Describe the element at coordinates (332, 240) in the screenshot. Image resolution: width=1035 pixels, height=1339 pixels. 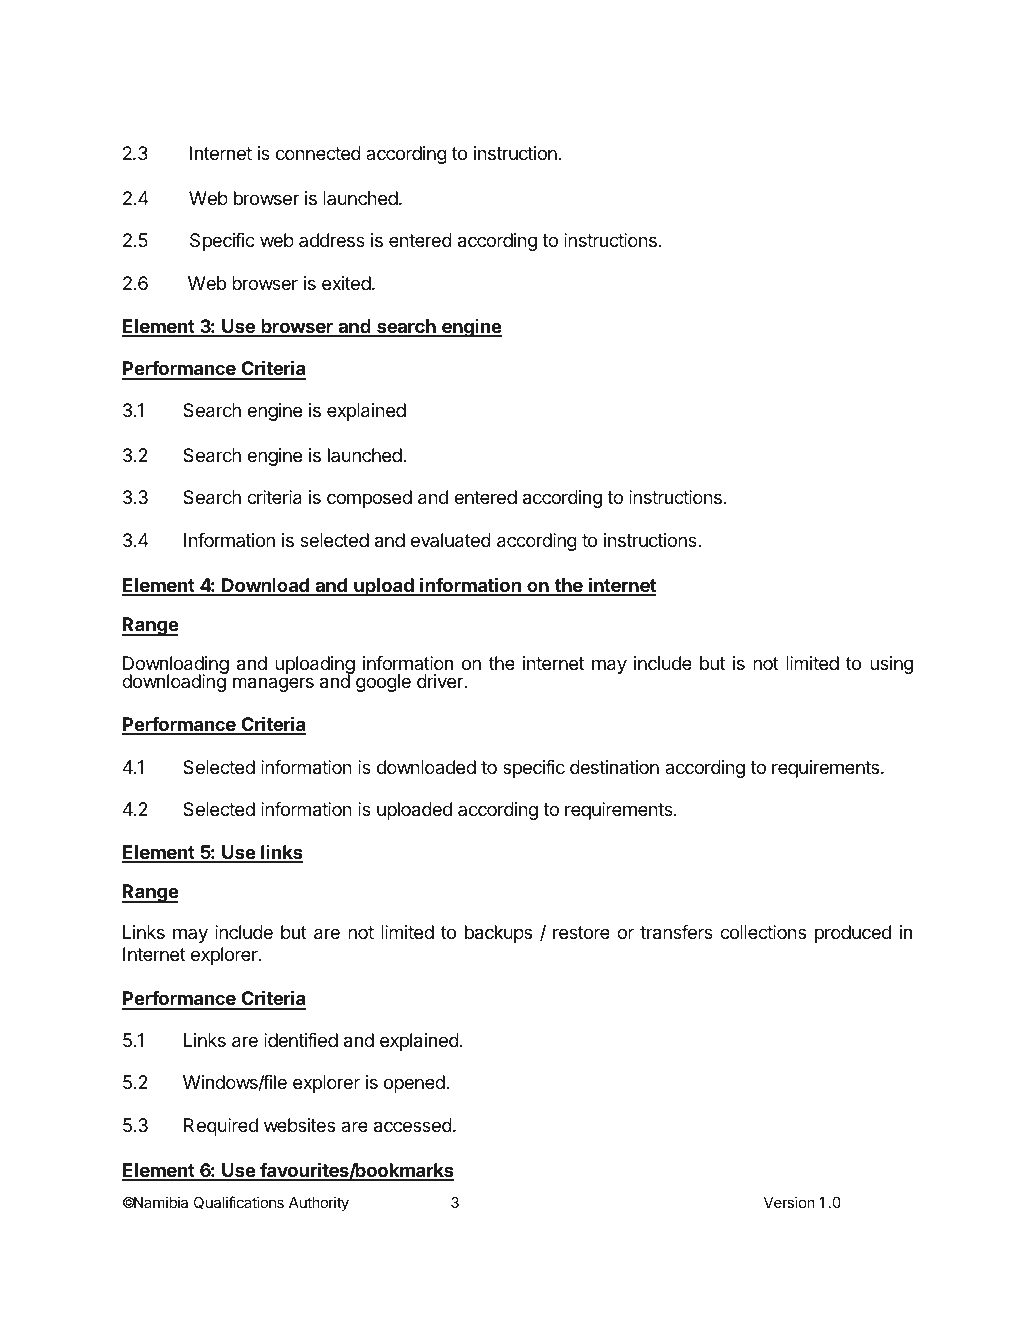
I see `address` at that location.
